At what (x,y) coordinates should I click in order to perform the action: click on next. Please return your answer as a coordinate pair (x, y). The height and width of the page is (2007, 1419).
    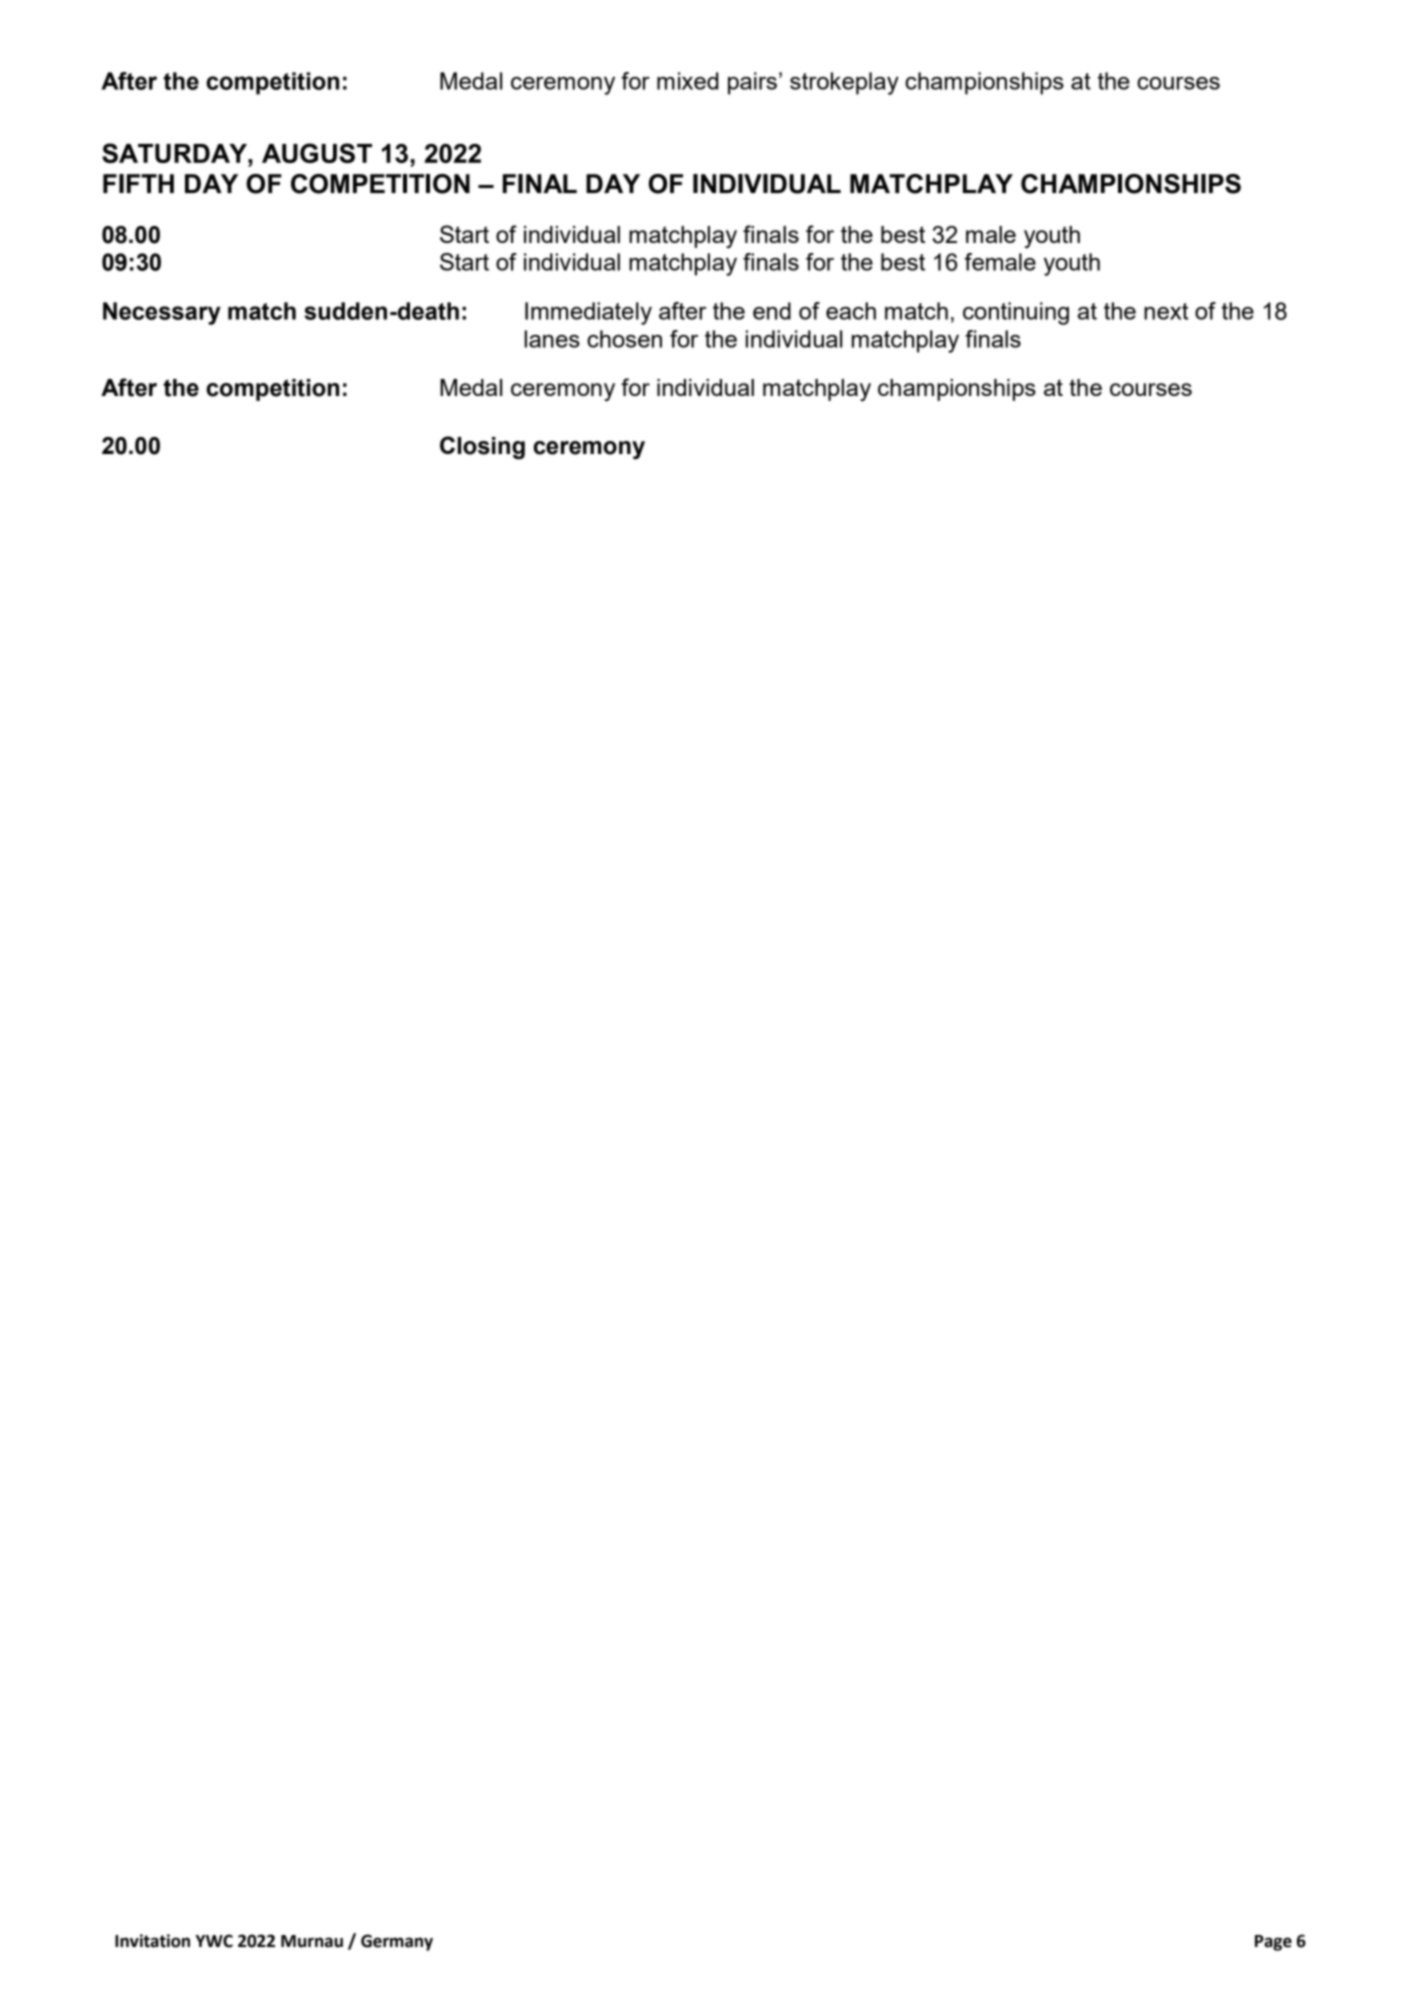
    Looking at the image, I should click on (1166, 311).
